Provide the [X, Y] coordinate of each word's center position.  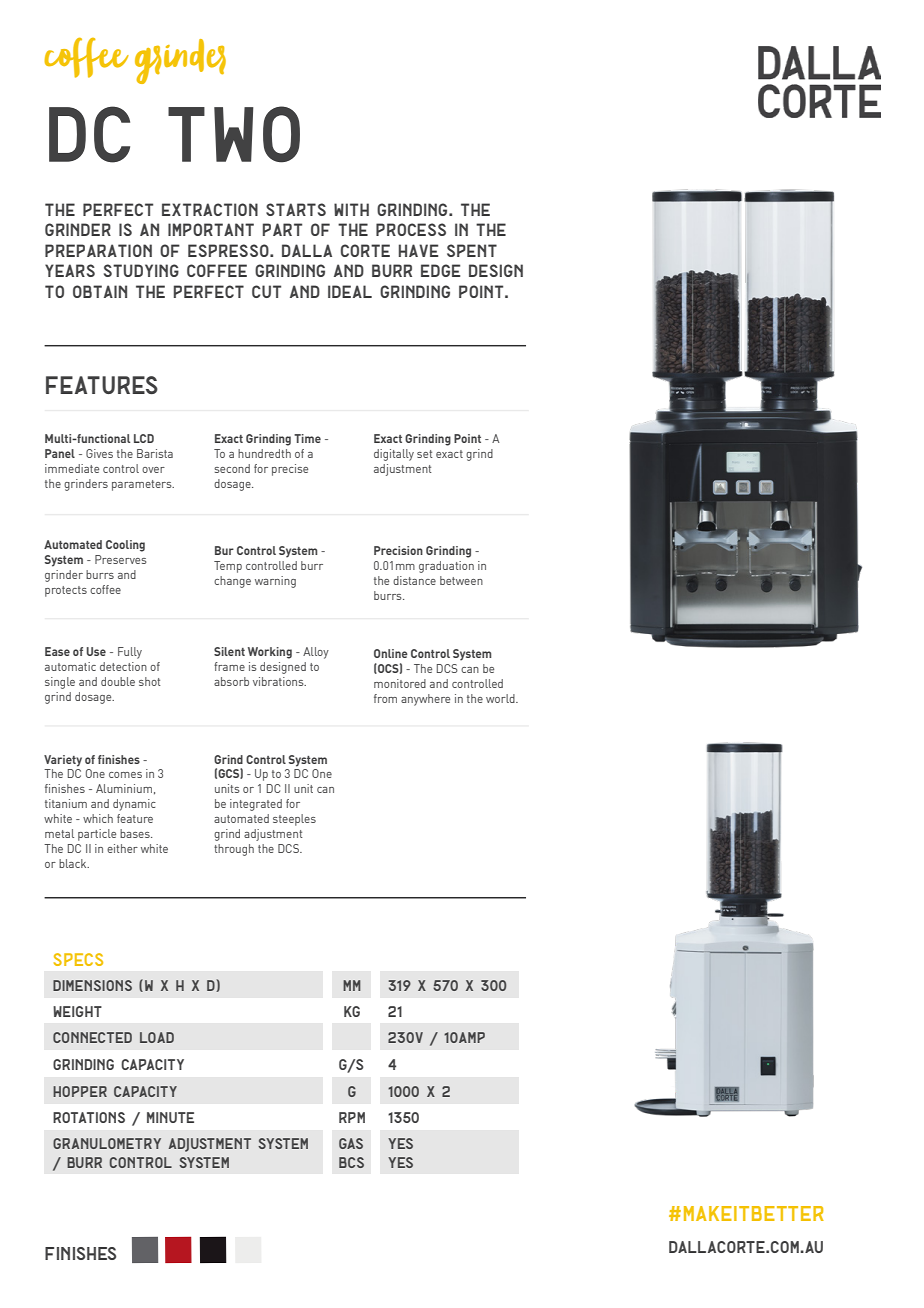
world [501, 698]
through [234, 850]
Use [96, 651]
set [425, 454]
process [411, 229]
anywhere [425, 700]
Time [307, 438]
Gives [99, 453]
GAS [351, 1143]
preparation [98, 250]
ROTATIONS [89, 1117]
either [122, 848]
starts [296, 209]
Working [270, 653]
